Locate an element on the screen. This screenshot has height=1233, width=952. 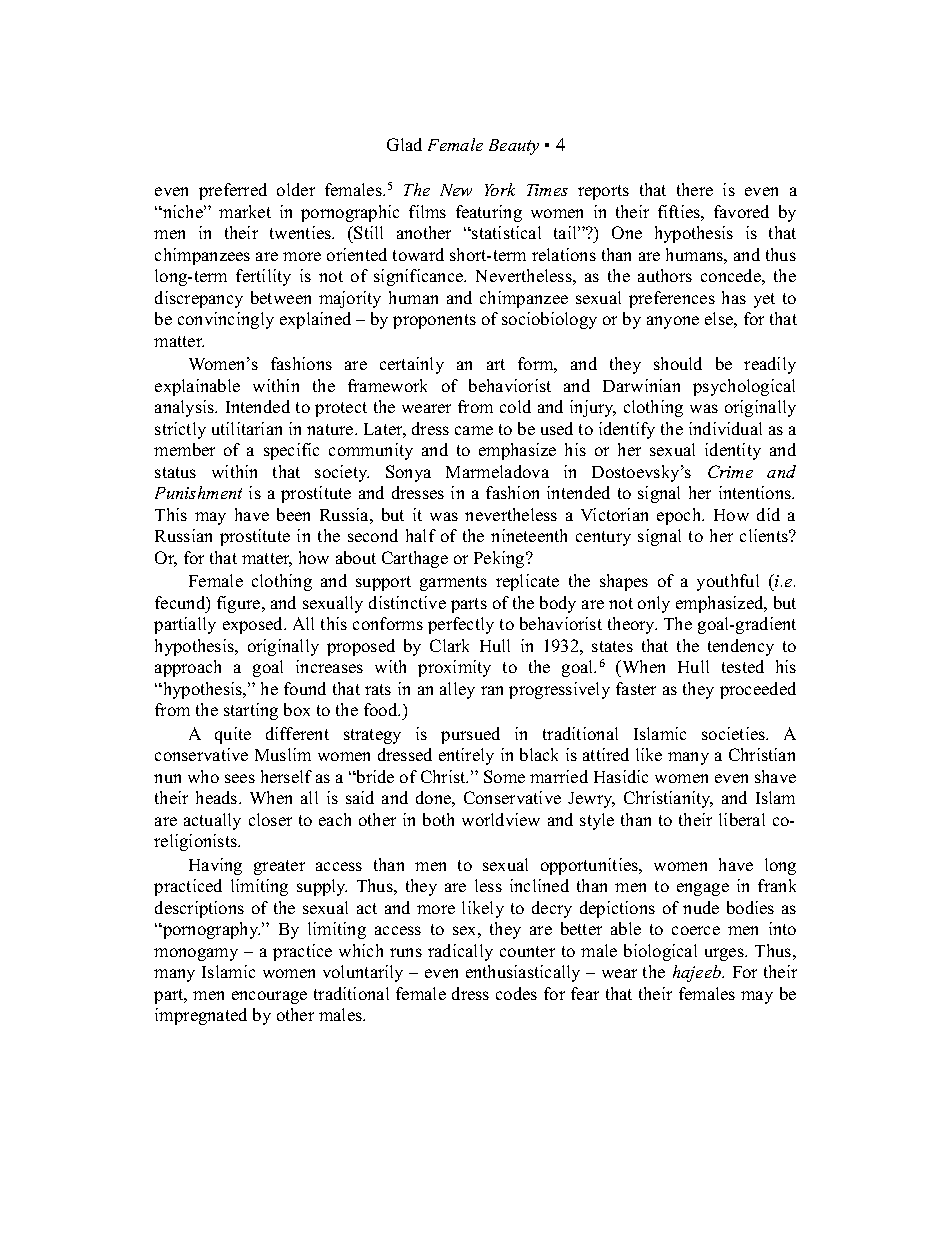
came is located at coordinates (474, 430).
